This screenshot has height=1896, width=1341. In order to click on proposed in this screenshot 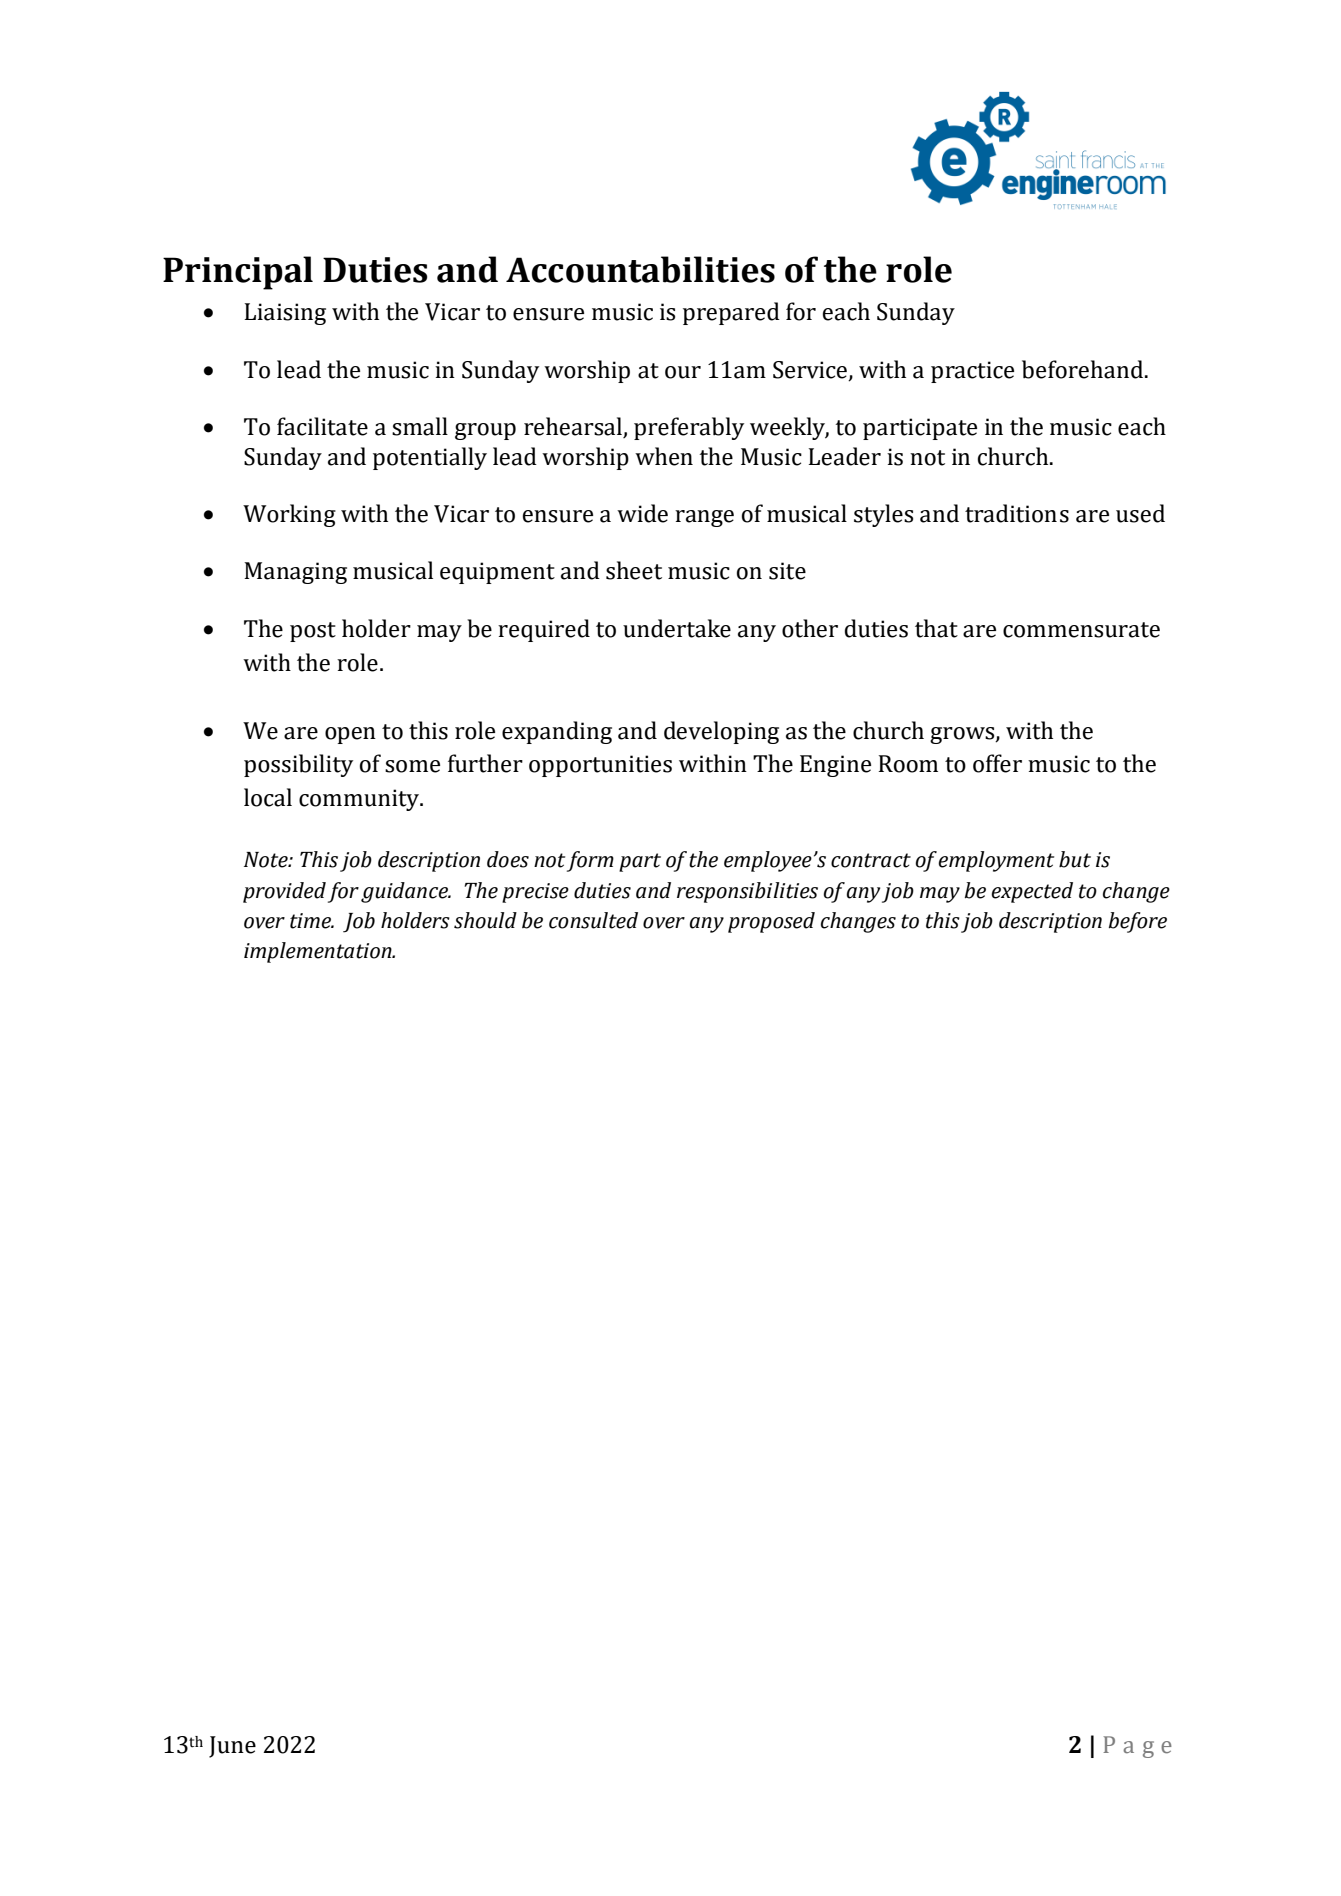, I will do `click(771, 922)`.
